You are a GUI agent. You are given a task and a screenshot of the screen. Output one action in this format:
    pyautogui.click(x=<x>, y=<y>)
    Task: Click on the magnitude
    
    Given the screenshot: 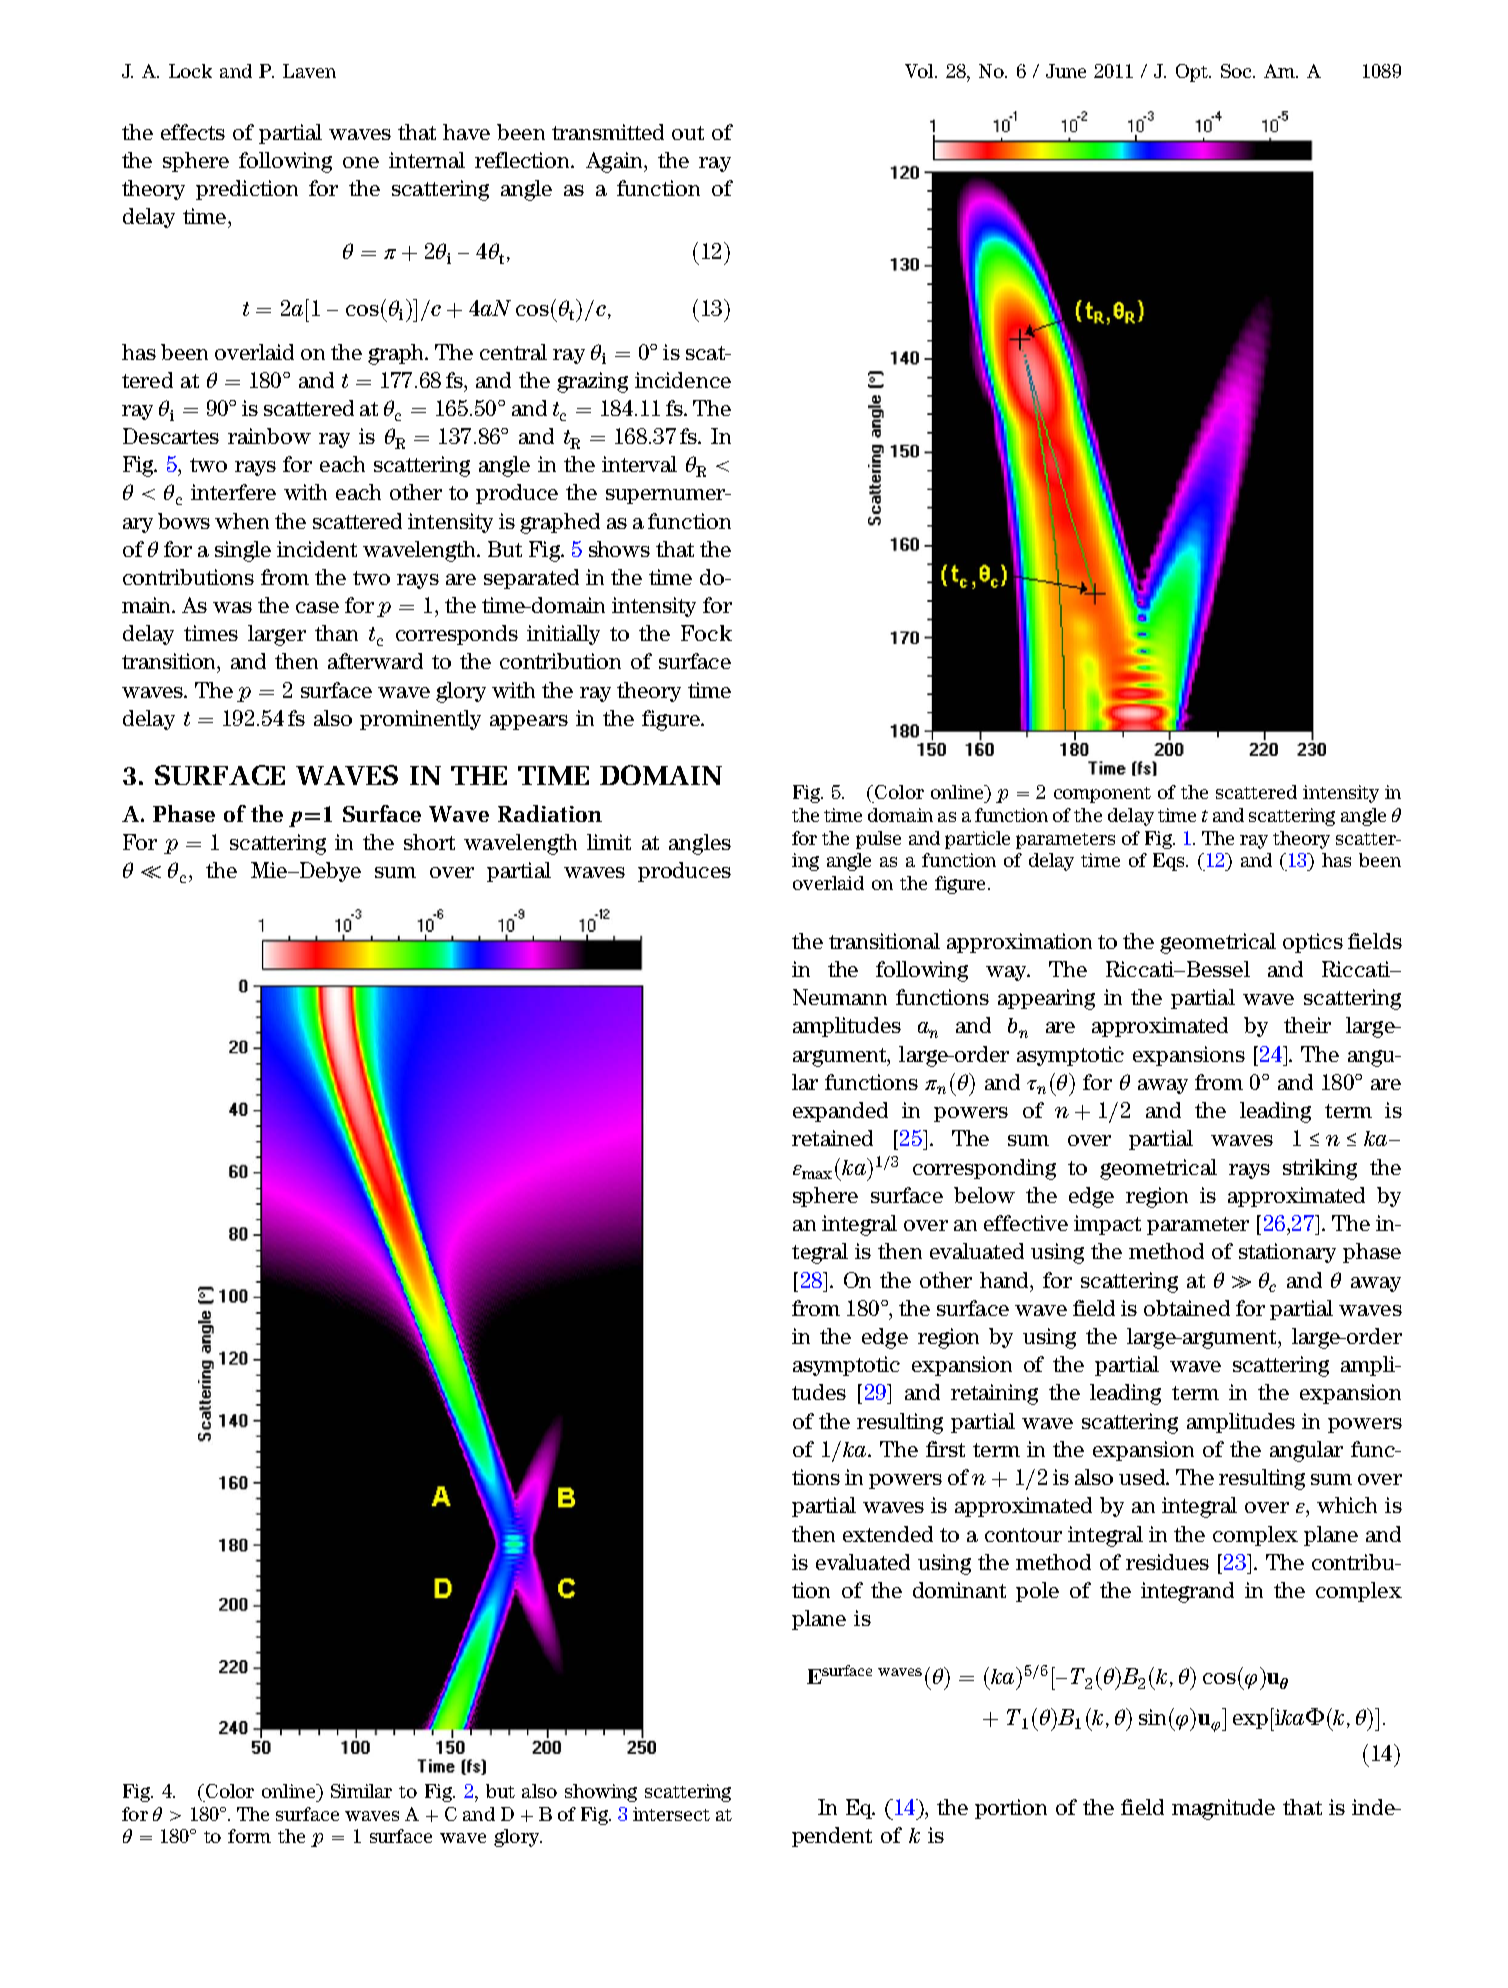 What is the action you would take?
    pyautogui.click(x=1223, y=1809)
